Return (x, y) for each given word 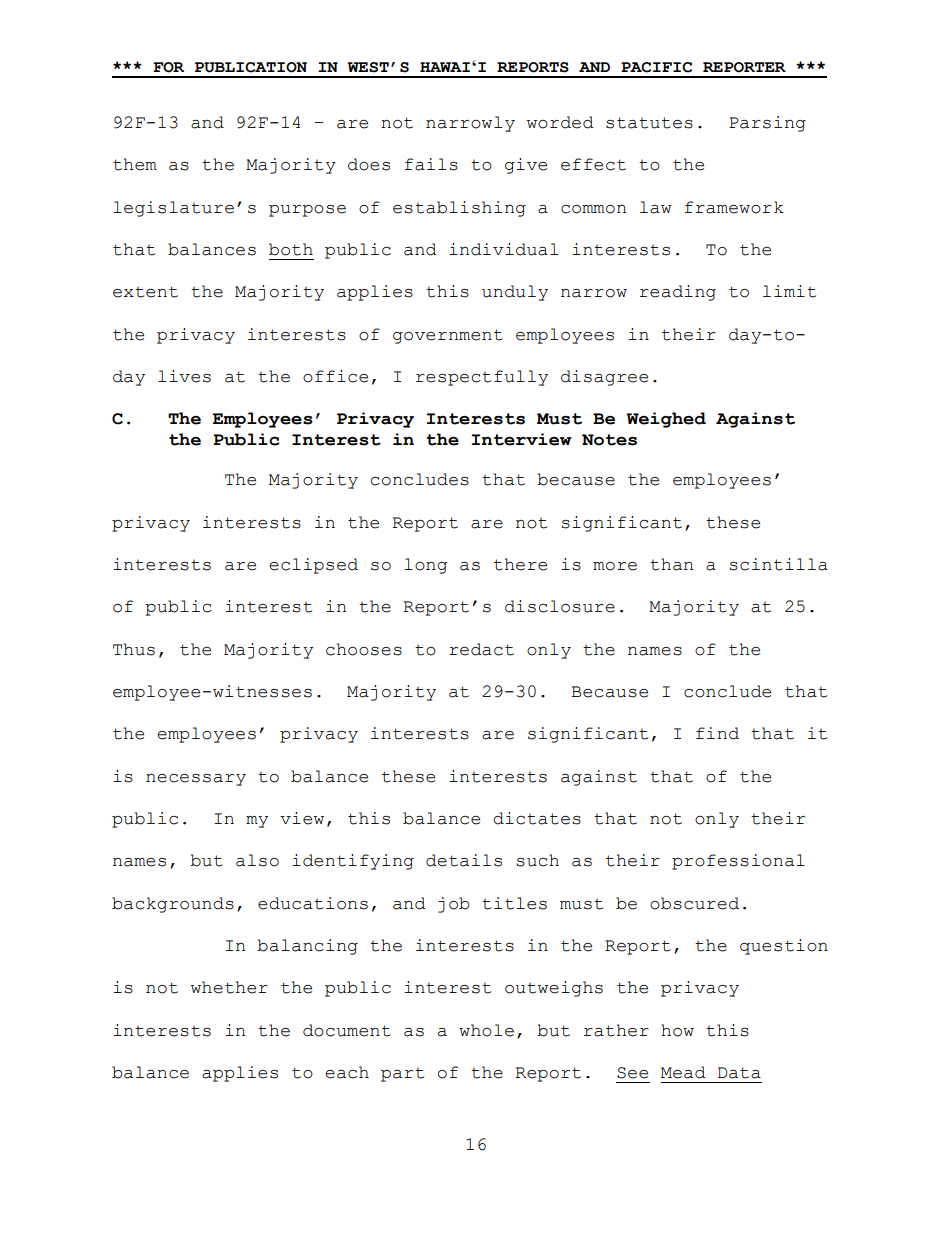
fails (431, 164)
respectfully (482, 378)
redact (481, 649)
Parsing (767, 124)
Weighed (666, 420)
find (717, 733)
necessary (196, 780)
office (335, 376)
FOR (168, 67)
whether (229, 987)
